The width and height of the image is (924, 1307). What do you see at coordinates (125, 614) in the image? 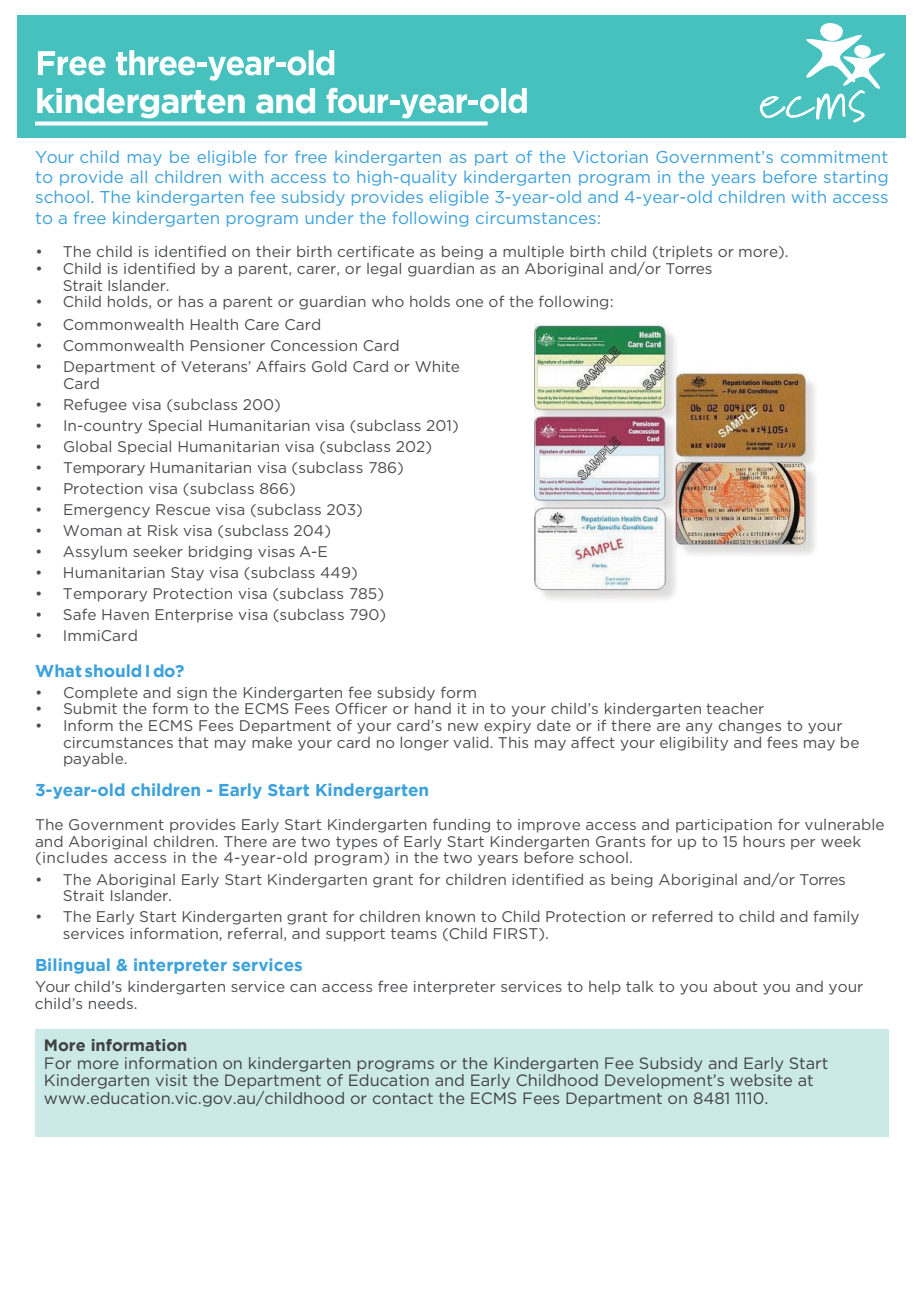
I see `Haven` at bounding box center [125, 614].
